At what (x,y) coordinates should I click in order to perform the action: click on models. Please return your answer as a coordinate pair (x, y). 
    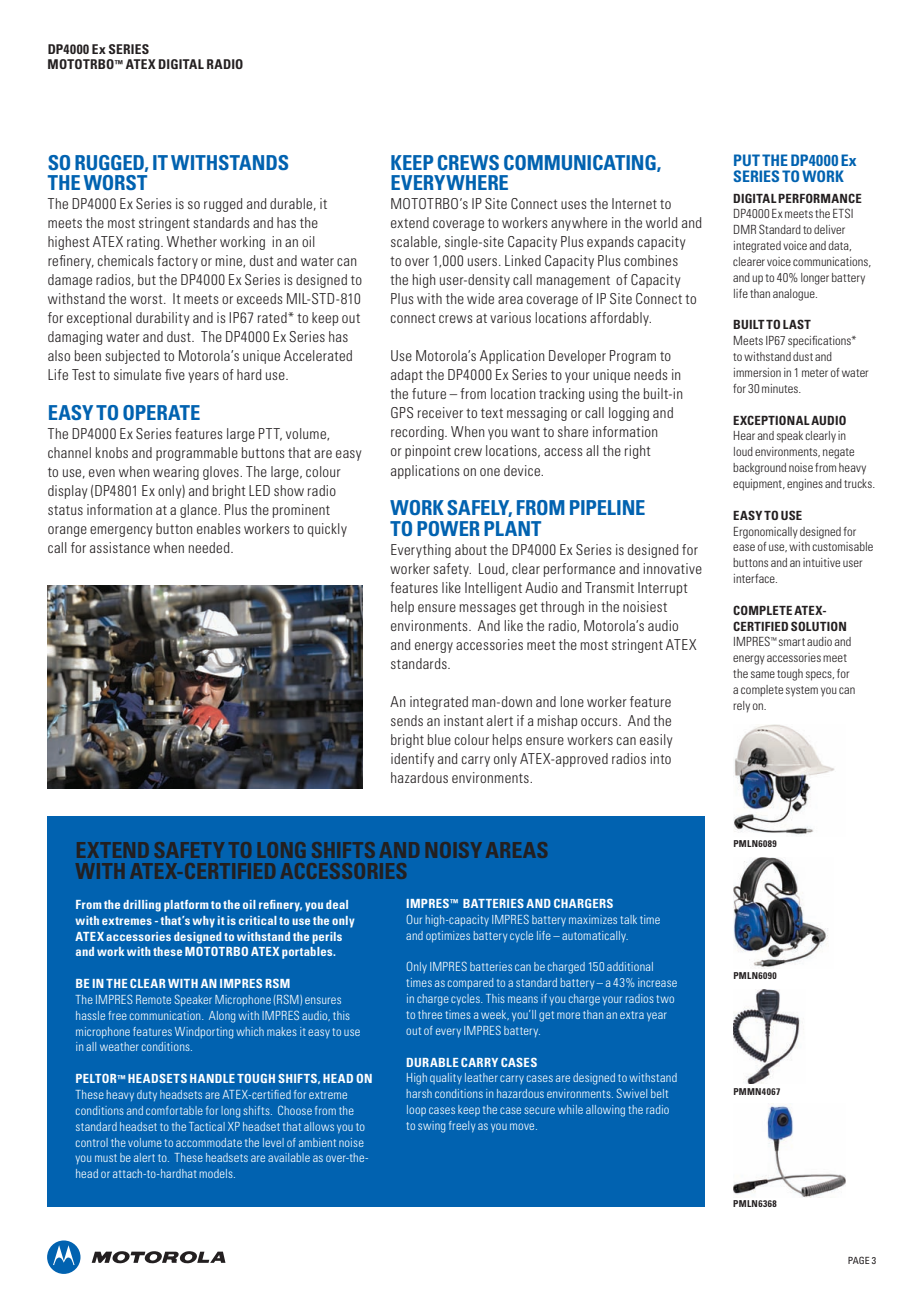
    Looking at the image, I should click on (217, 1173).
